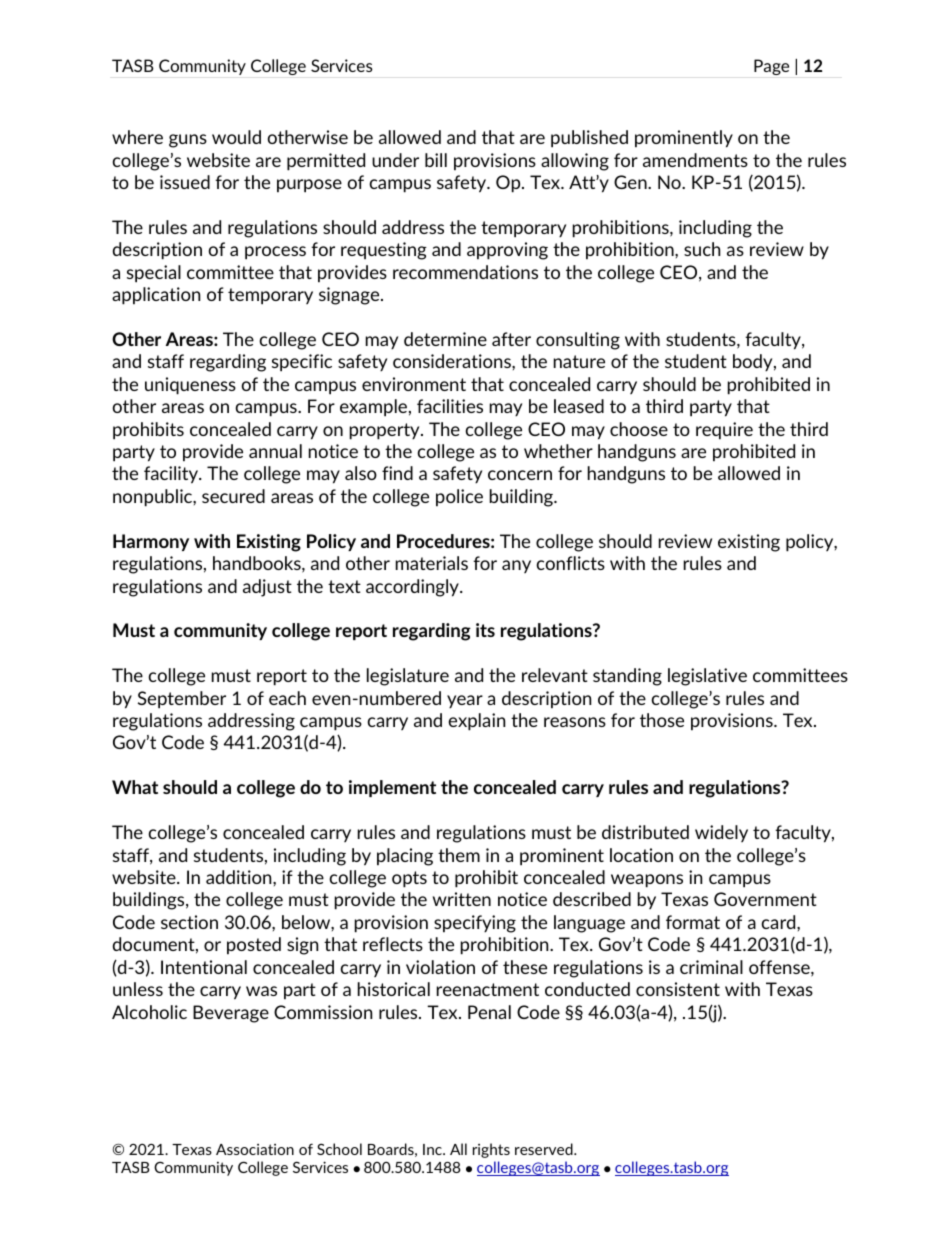 Image resolution: width=952 pixels, height=1233 pixels. I want to click on facility, so click(172, 475).
